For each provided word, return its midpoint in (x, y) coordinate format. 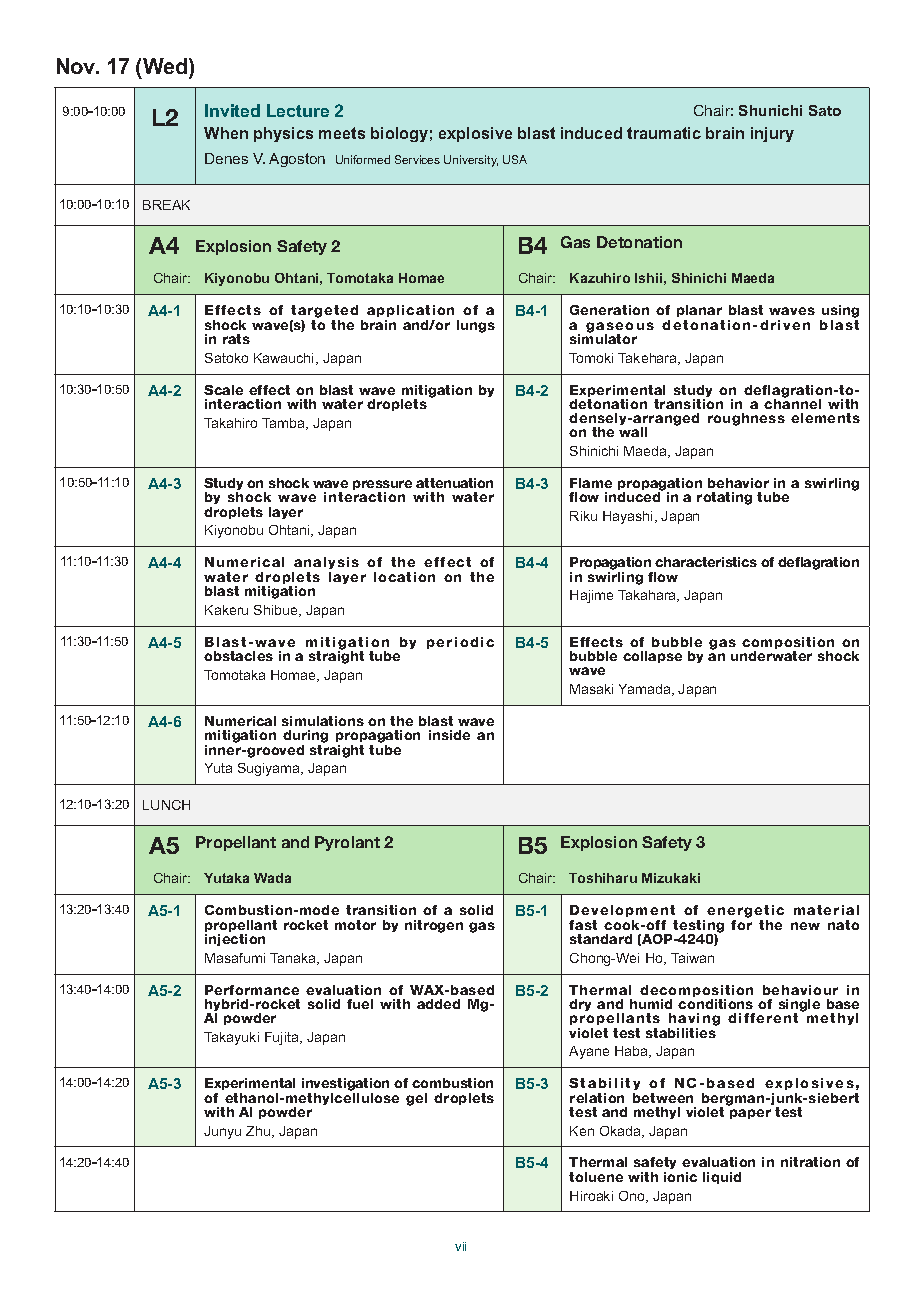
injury (772, 134)
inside (449, 735)
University (471, 161)
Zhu (259, 1132)
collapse (652, 657)
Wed (166, 66)
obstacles (238, 656)
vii (460, 1246)
